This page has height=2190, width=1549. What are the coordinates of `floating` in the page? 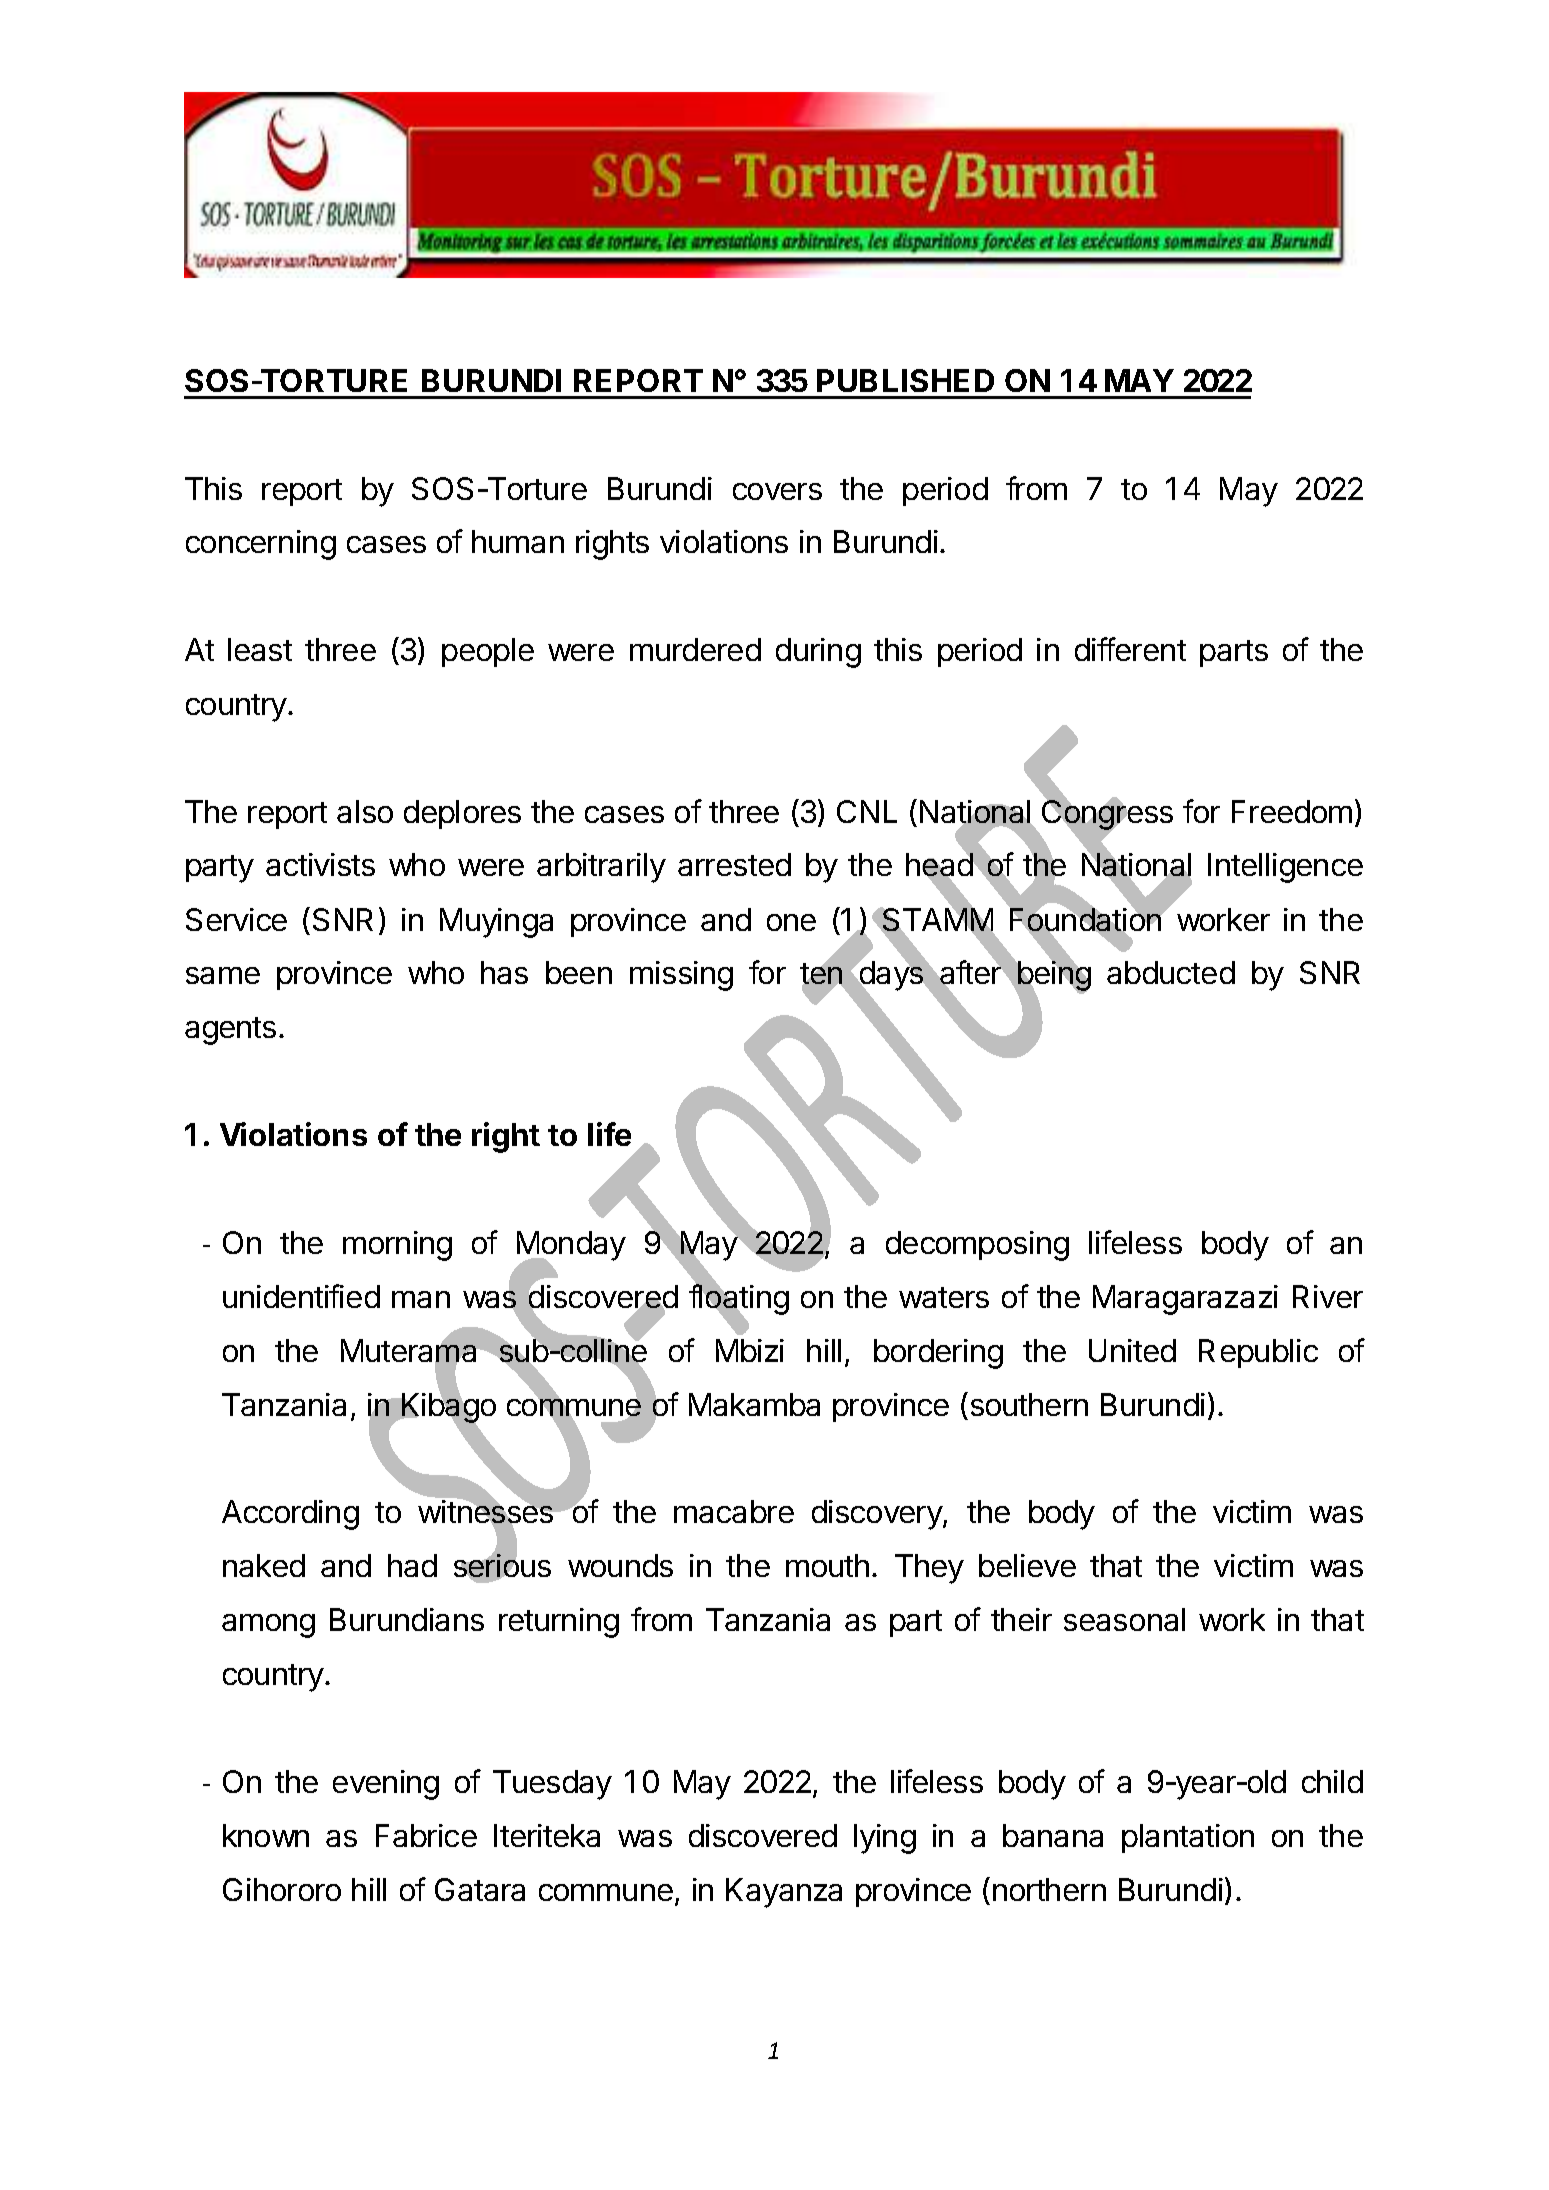 It's located at (739, 1300).
